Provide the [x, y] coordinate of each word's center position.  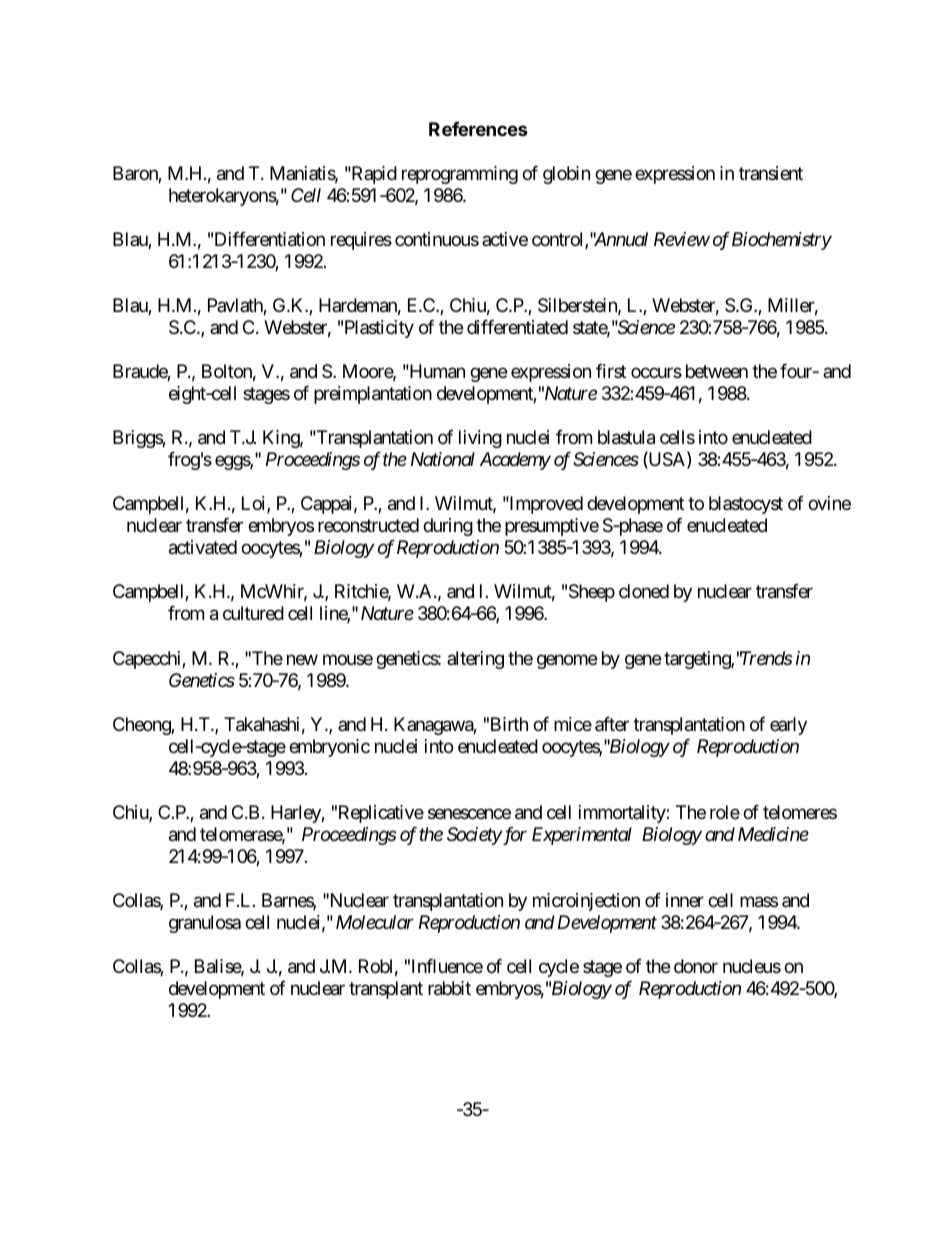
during [448, 527]
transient [771, 173]
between [717, 371]
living [480, 439]
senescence [469, 813]
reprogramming [460, 175]
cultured [253, 613]
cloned [644, 591]
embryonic [329, 748]
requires [361, 241]
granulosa [205, 924]
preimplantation [373, 395]
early [788, 726]
